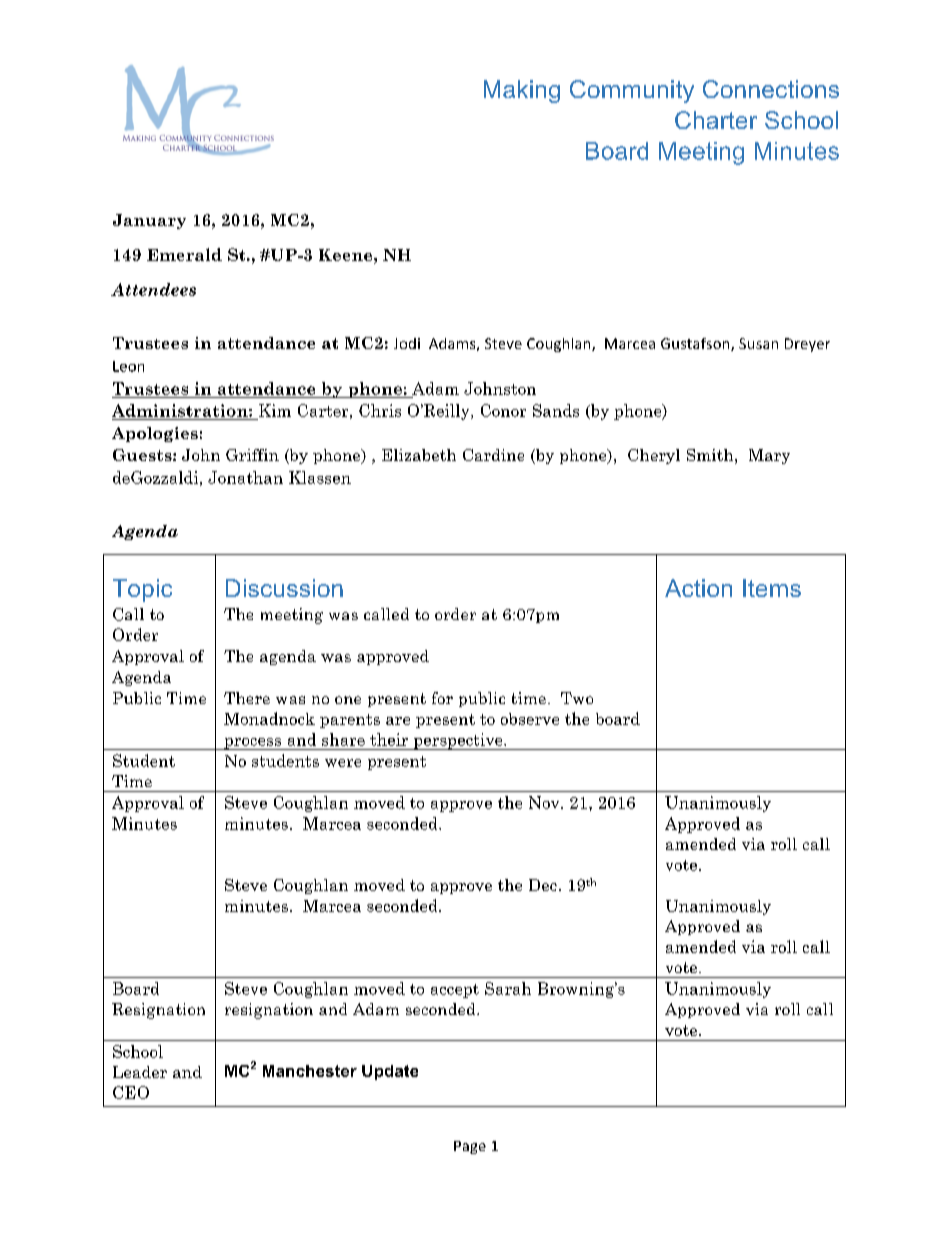  Describe the element at coordinates (508, 988) in the page. I see `Sarah` at that location.
